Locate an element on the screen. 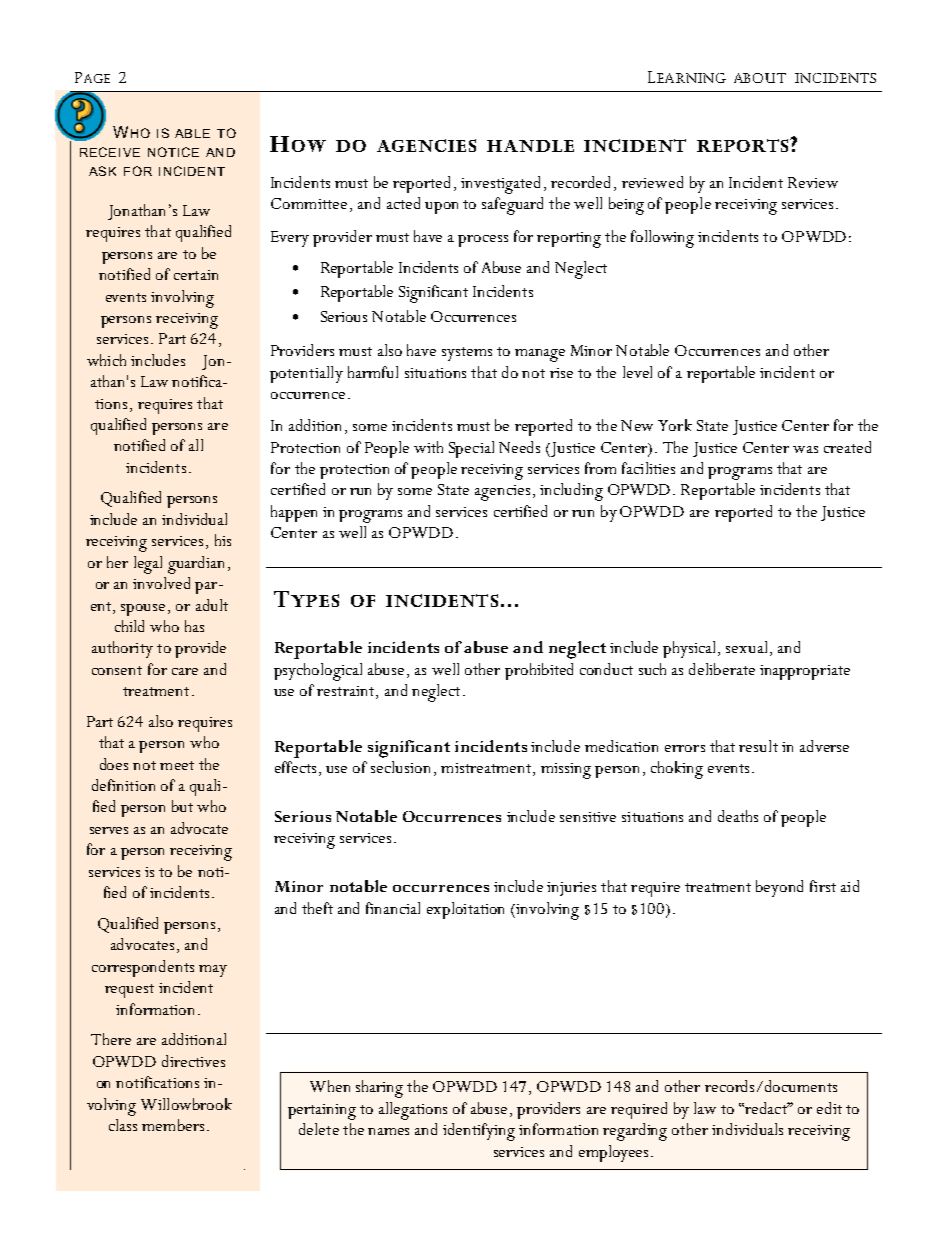 The image size is (952, 1233). ABOUT is located at coordinates (760, 78).
